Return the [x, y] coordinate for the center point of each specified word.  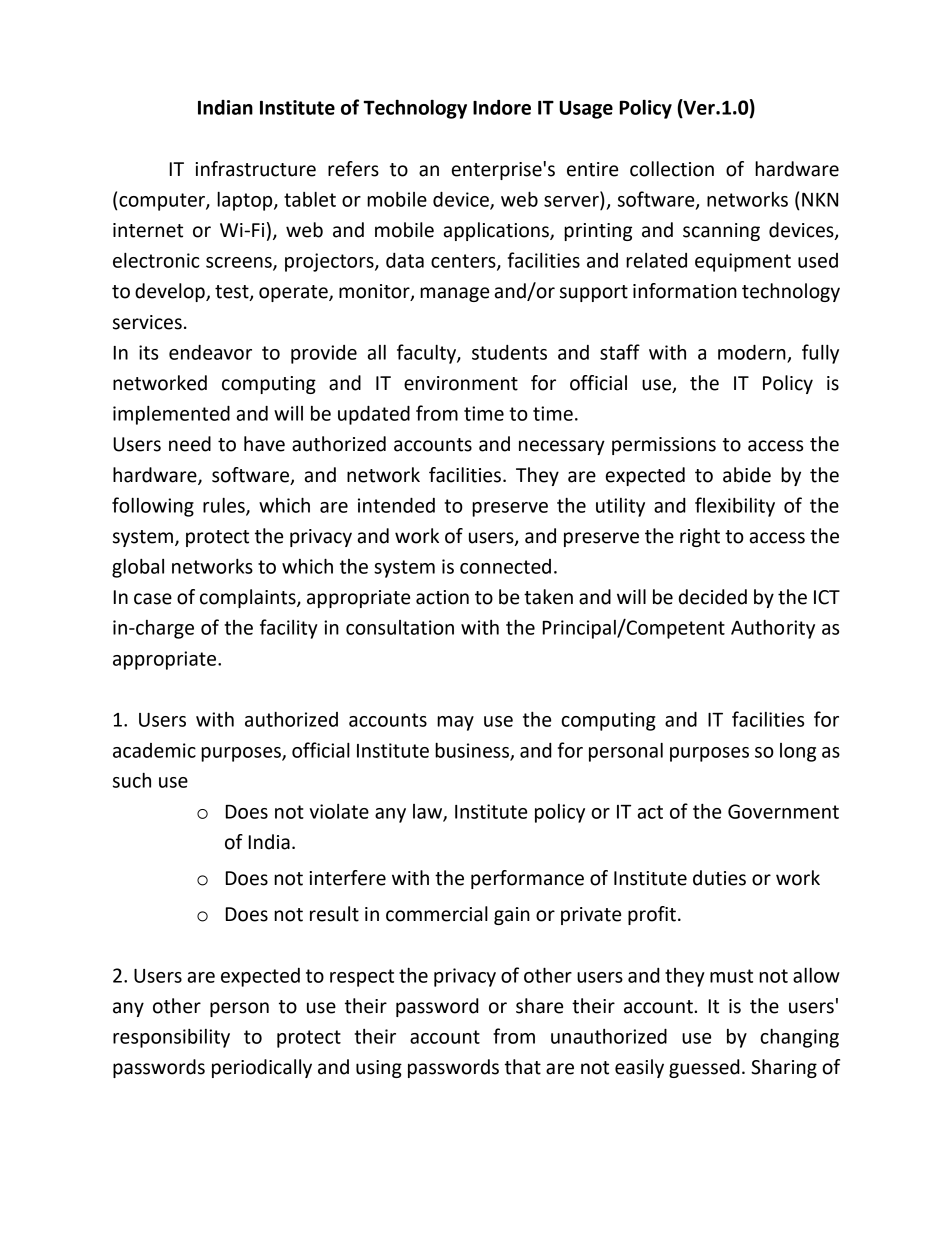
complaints [249, 598]
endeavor [210, 352]
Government [783, 811]
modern [752, 352]
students [509, 352]
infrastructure [256, 169]
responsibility [171, 1038]
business [473, 751]
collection [672, 169]
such [132, 780]
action [442, 597]
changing [799, 1038]
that [523, 1067]
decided [713, 597]
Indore [502, 107]
